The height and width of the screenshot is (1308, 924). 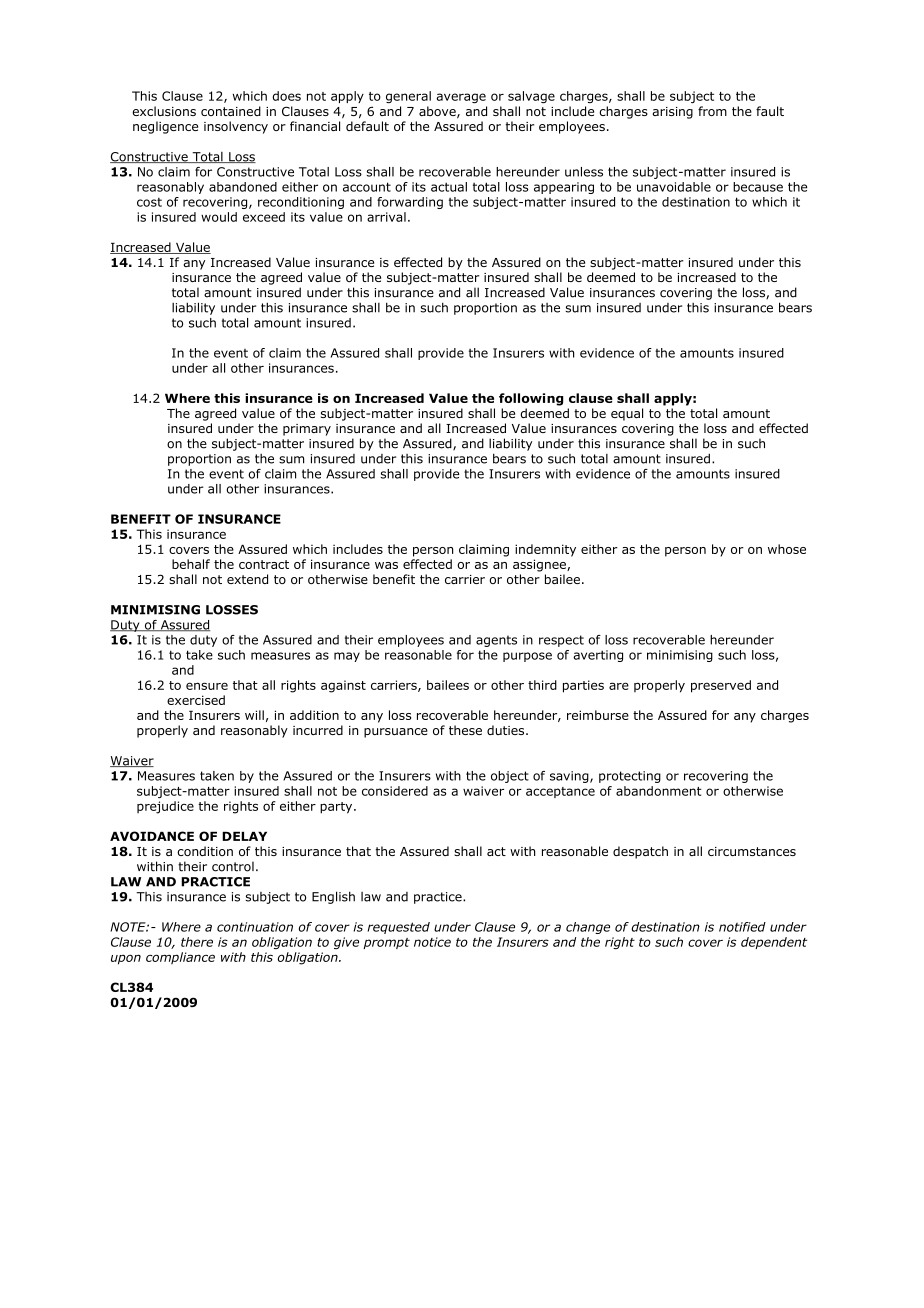 What do you see at coordinates (191, 564) in the screenshot?
I see `behalf` at bounding box center [191, 564].
